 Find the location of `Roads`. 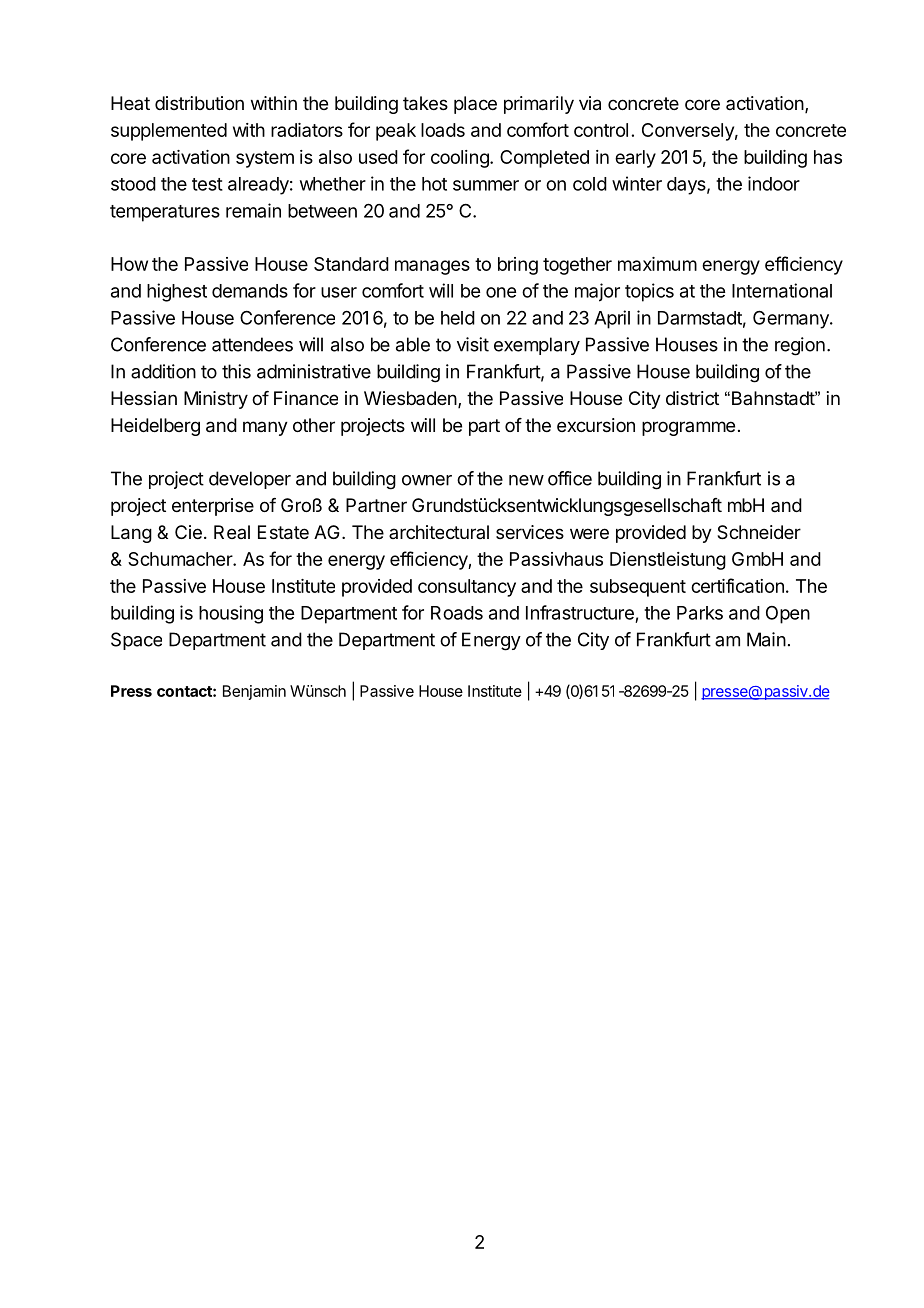

Roads is located at coordinates (457, 613).
